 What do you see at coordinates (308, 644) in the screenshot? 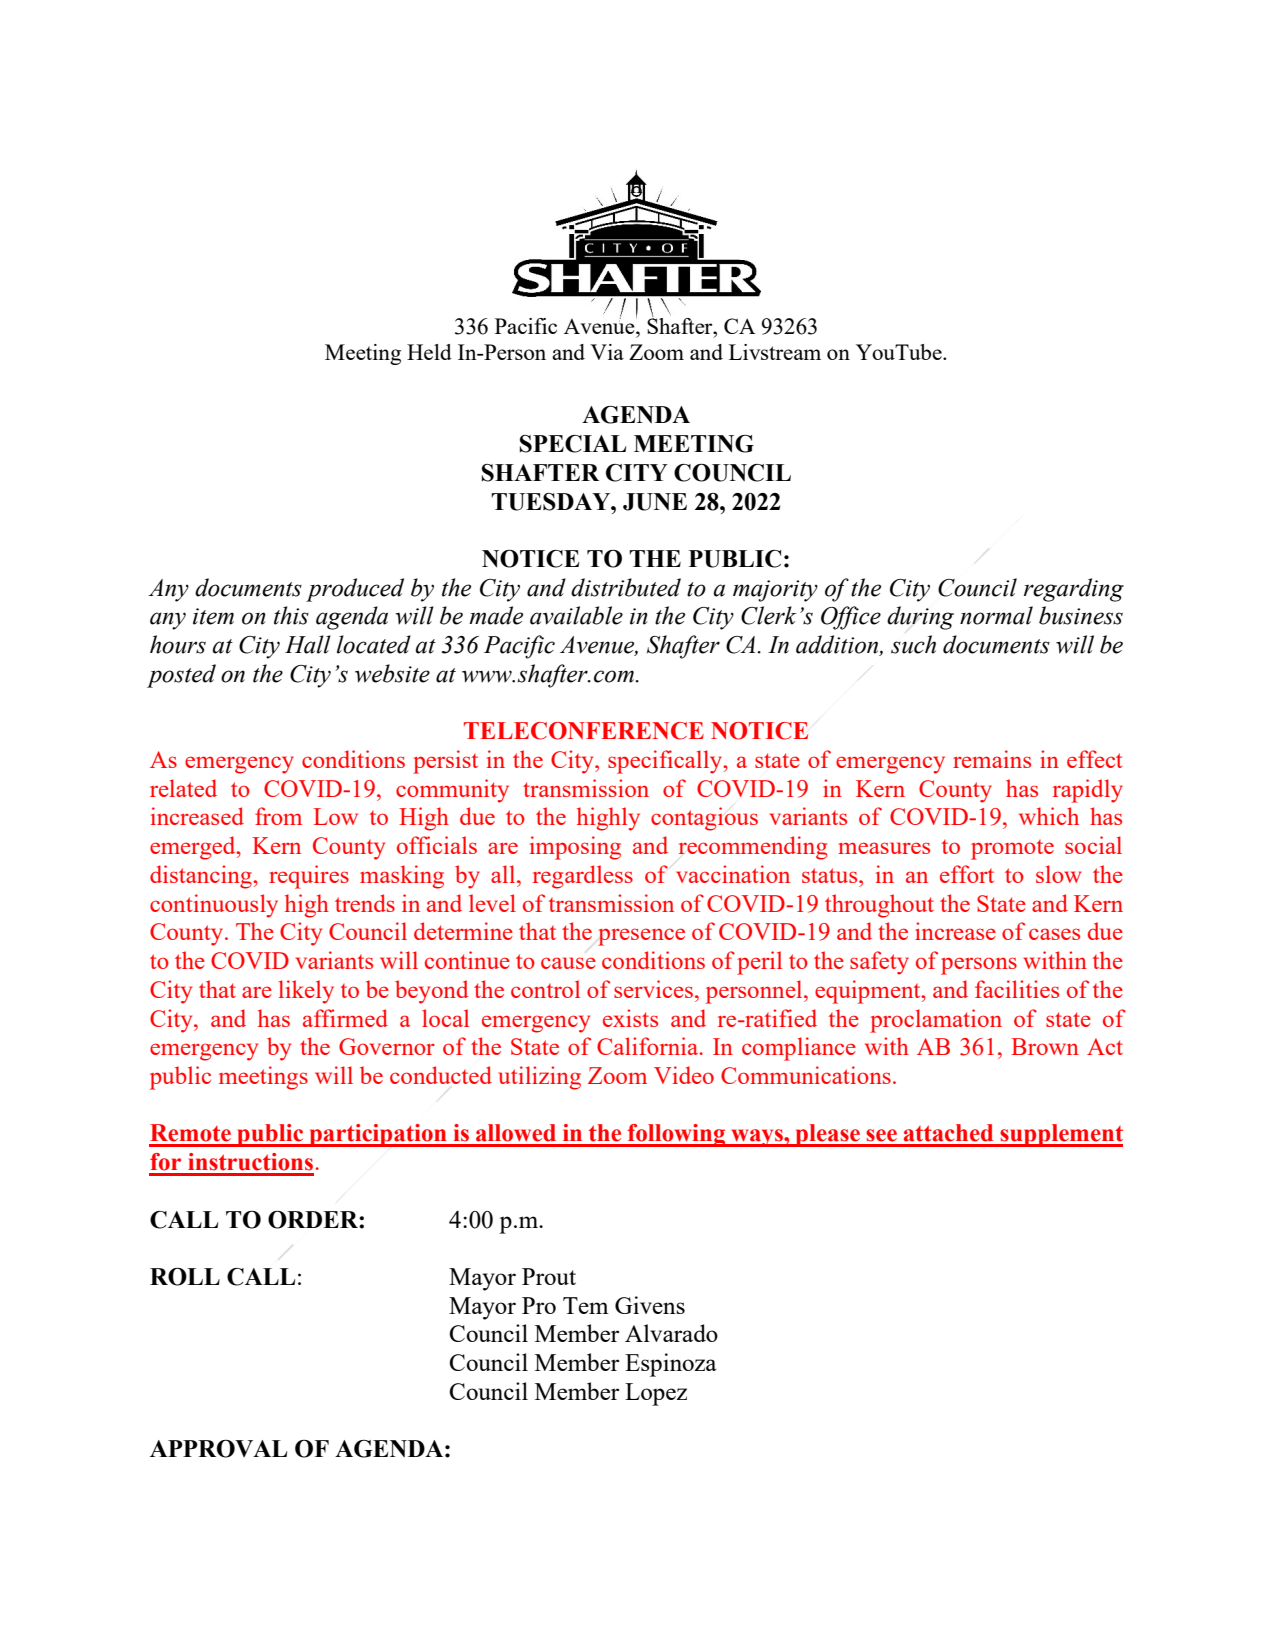
I see `Hall` at bounding box center [308, 644].
